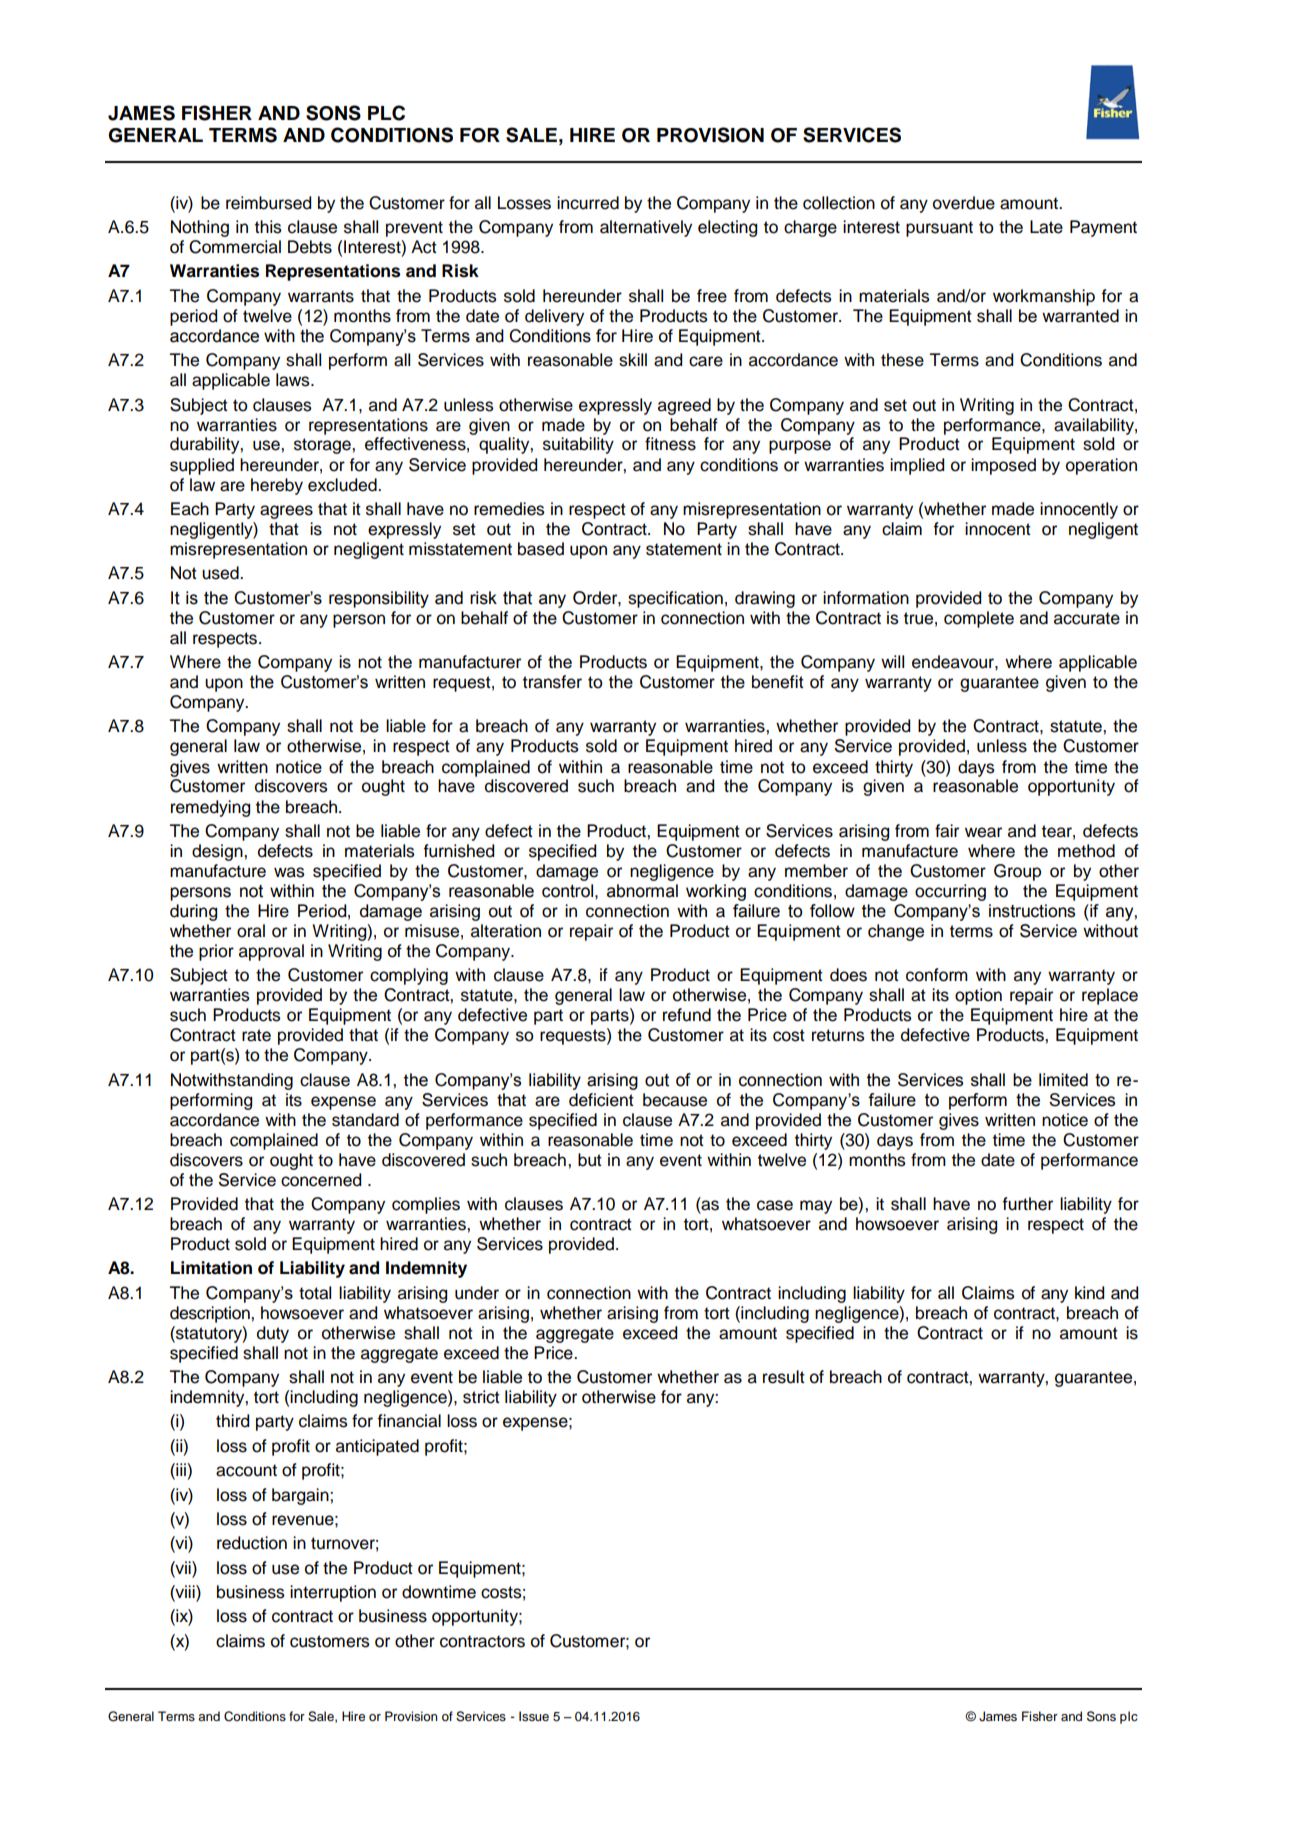 The width and height of the image is (1295, 1831). What do you see at coordinates (271, 952) in the image?
I see `approval` at bounding box center [271, 952].
